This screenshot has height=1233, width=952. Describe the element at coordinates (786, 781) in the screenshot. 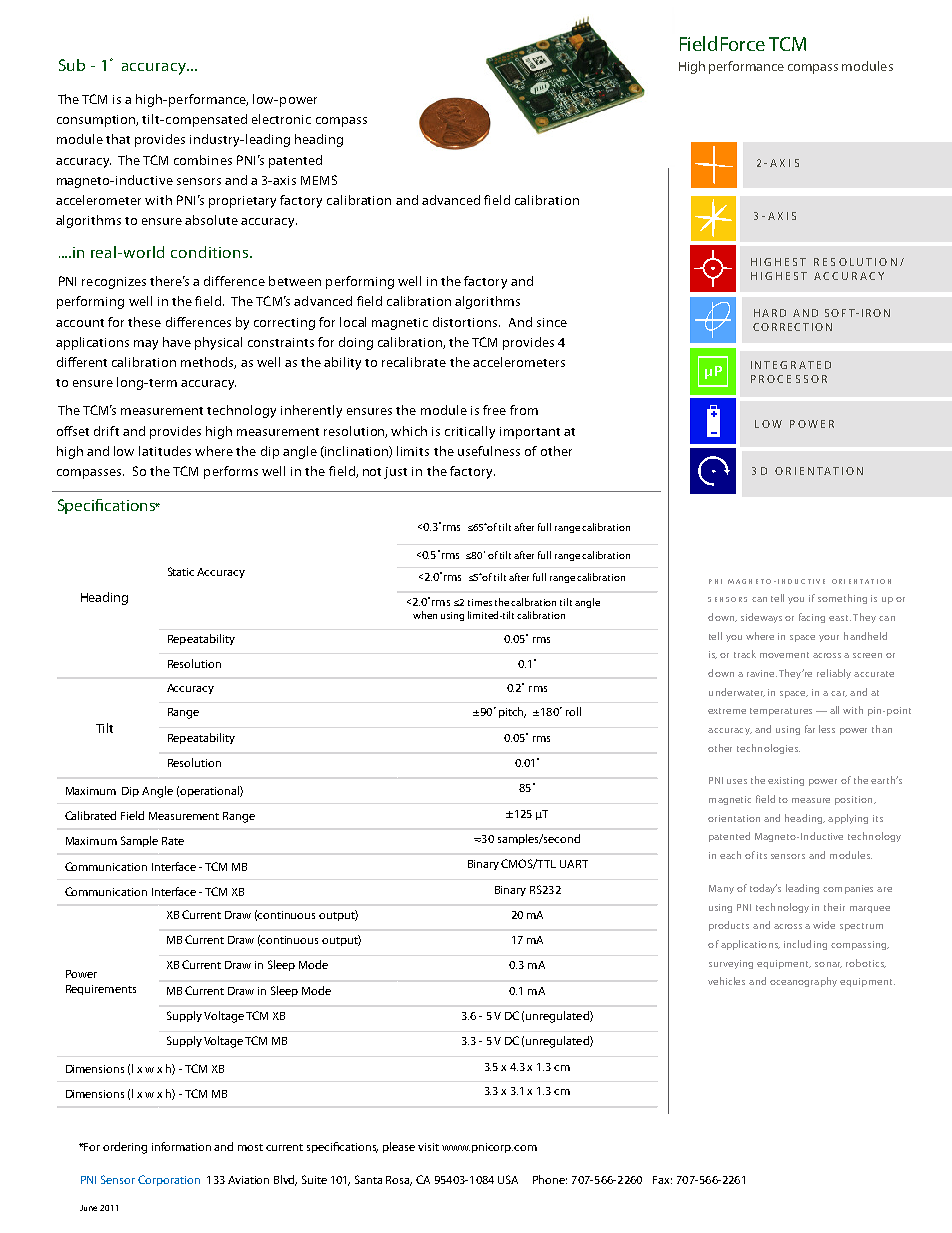

I see `existing` at that location.
